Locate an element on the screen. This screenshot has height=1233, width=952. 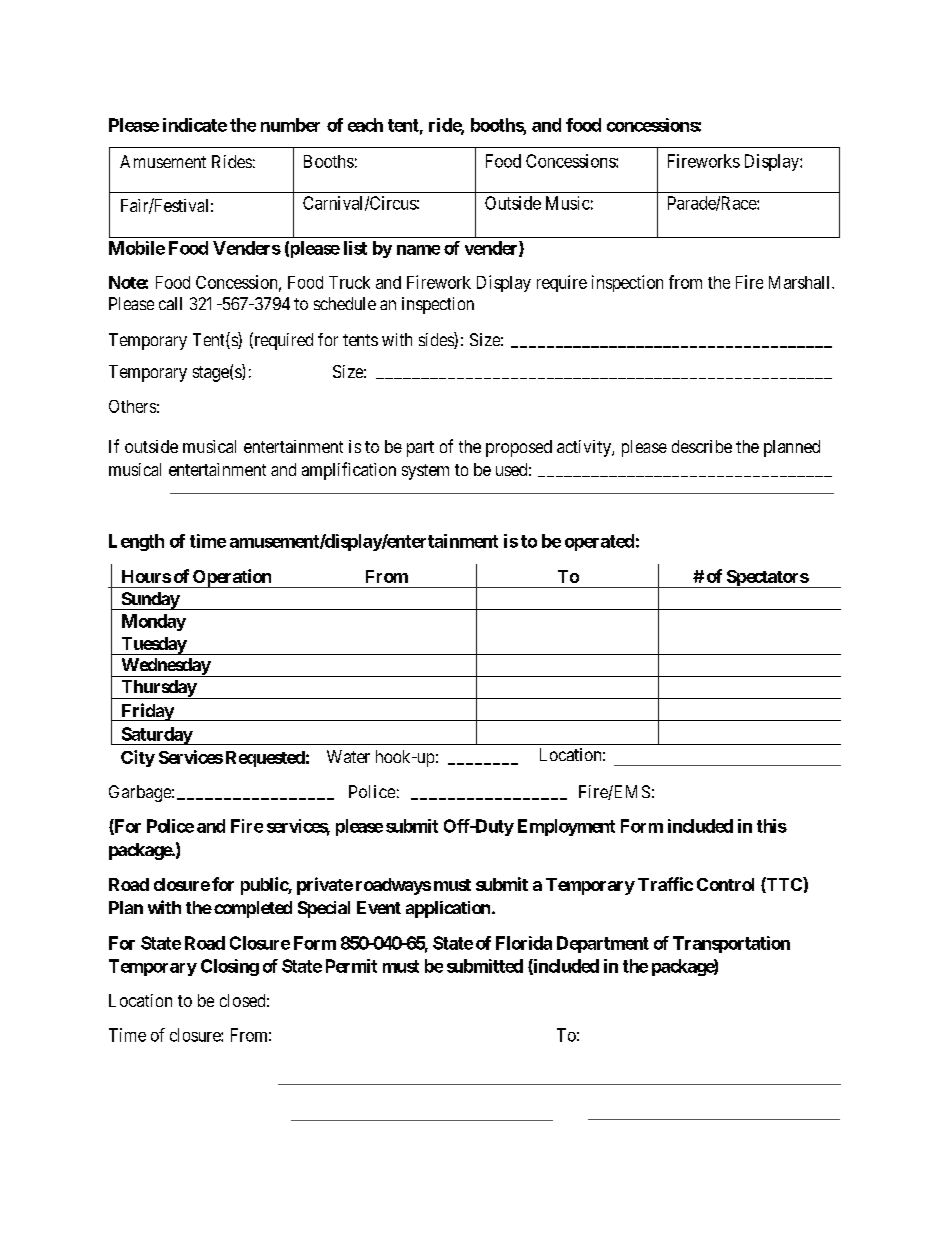
operated is located at coordinates (599, 542).
